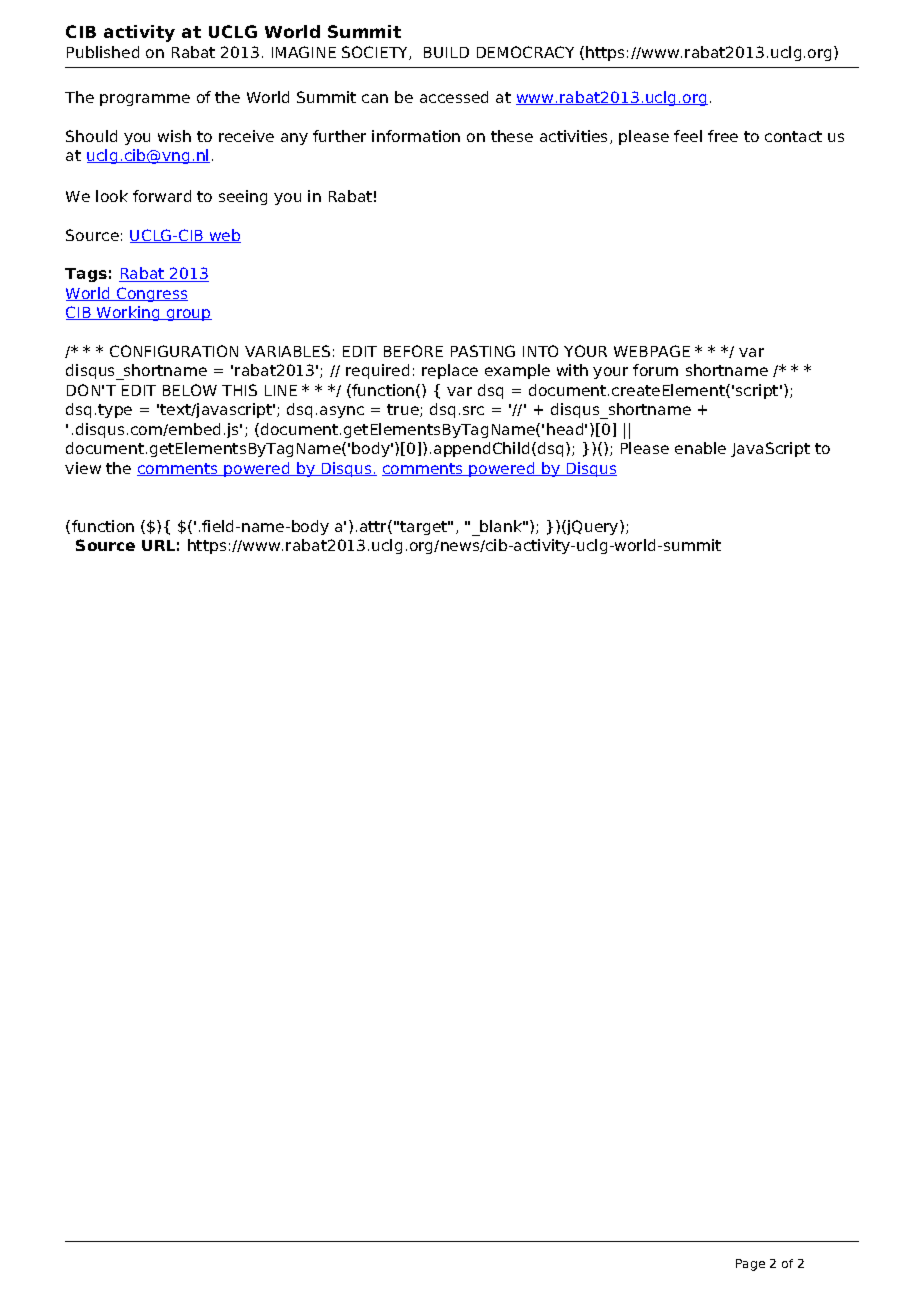 The width and height of the screenshot is (924, 1308). I want to click on DEMOCRACY, so click(525, 52).
